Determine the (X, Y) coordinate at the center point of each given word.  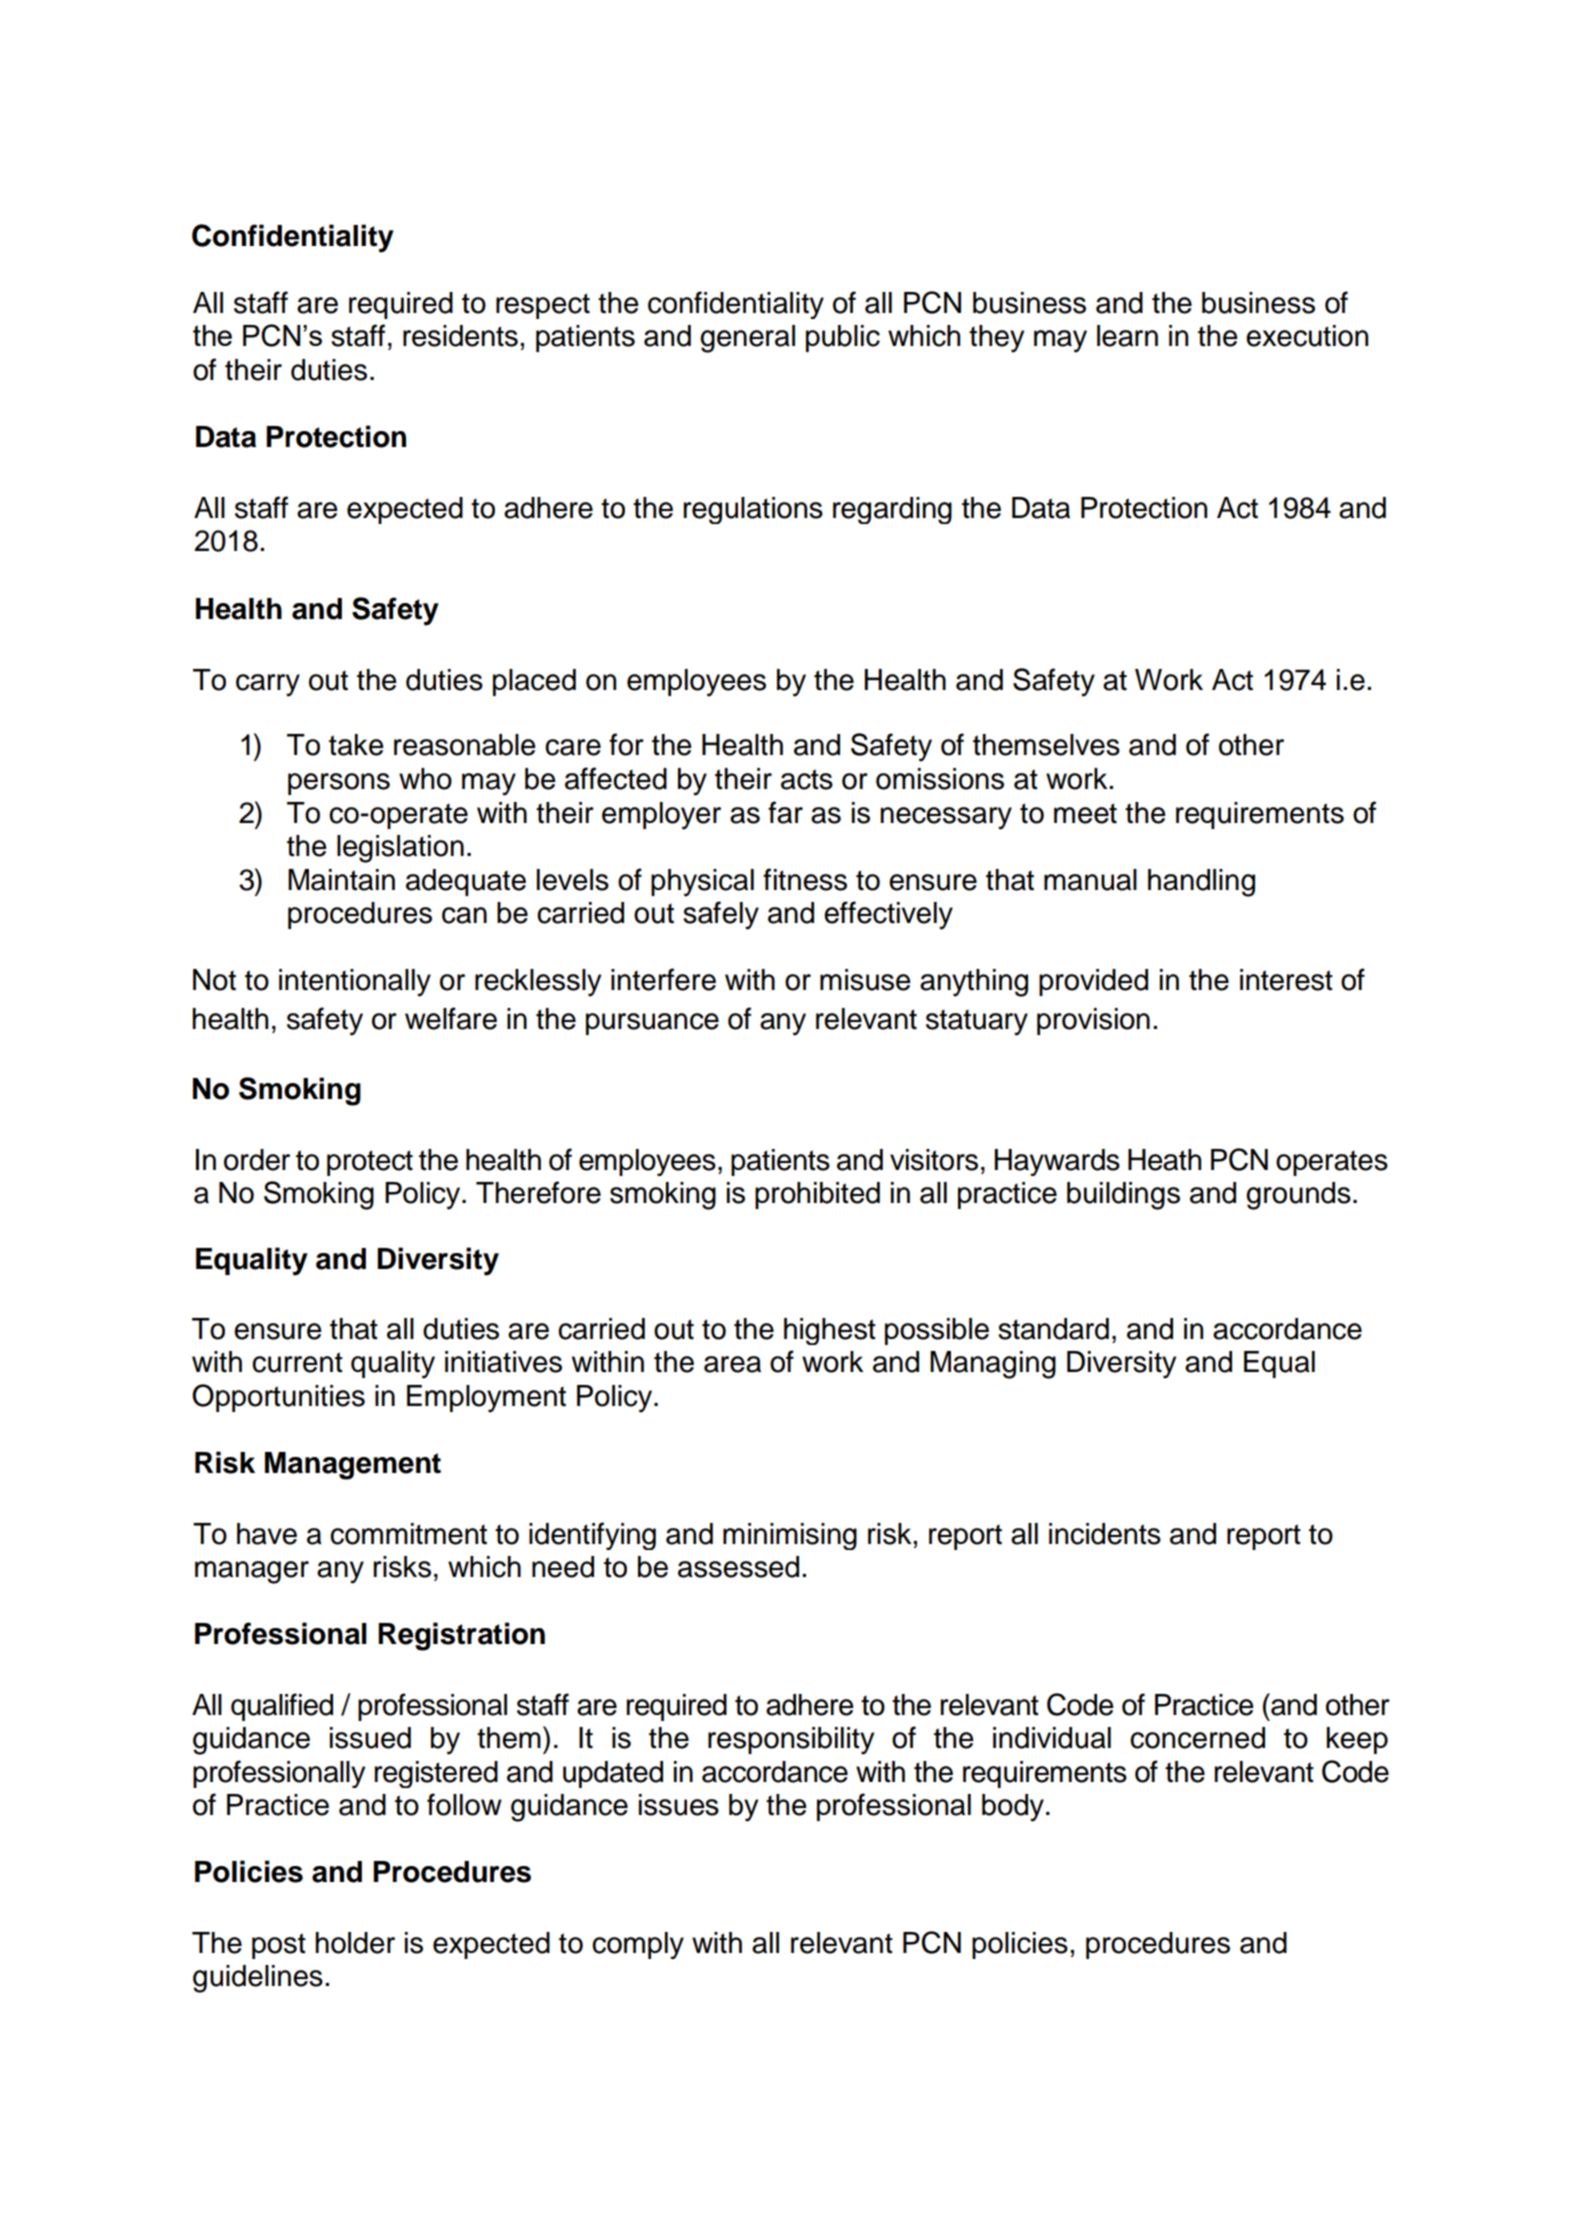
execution (1307, 336)
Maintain (341, 880)
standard (1053, 1329)
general (747, 339)
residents (460, 336)
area (732, 1364)
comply (638, 1945)
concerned (1197, 1738)
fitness (805, 879)
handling (1201, 883)
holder (355, 1943)
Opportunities (278, 1398)
